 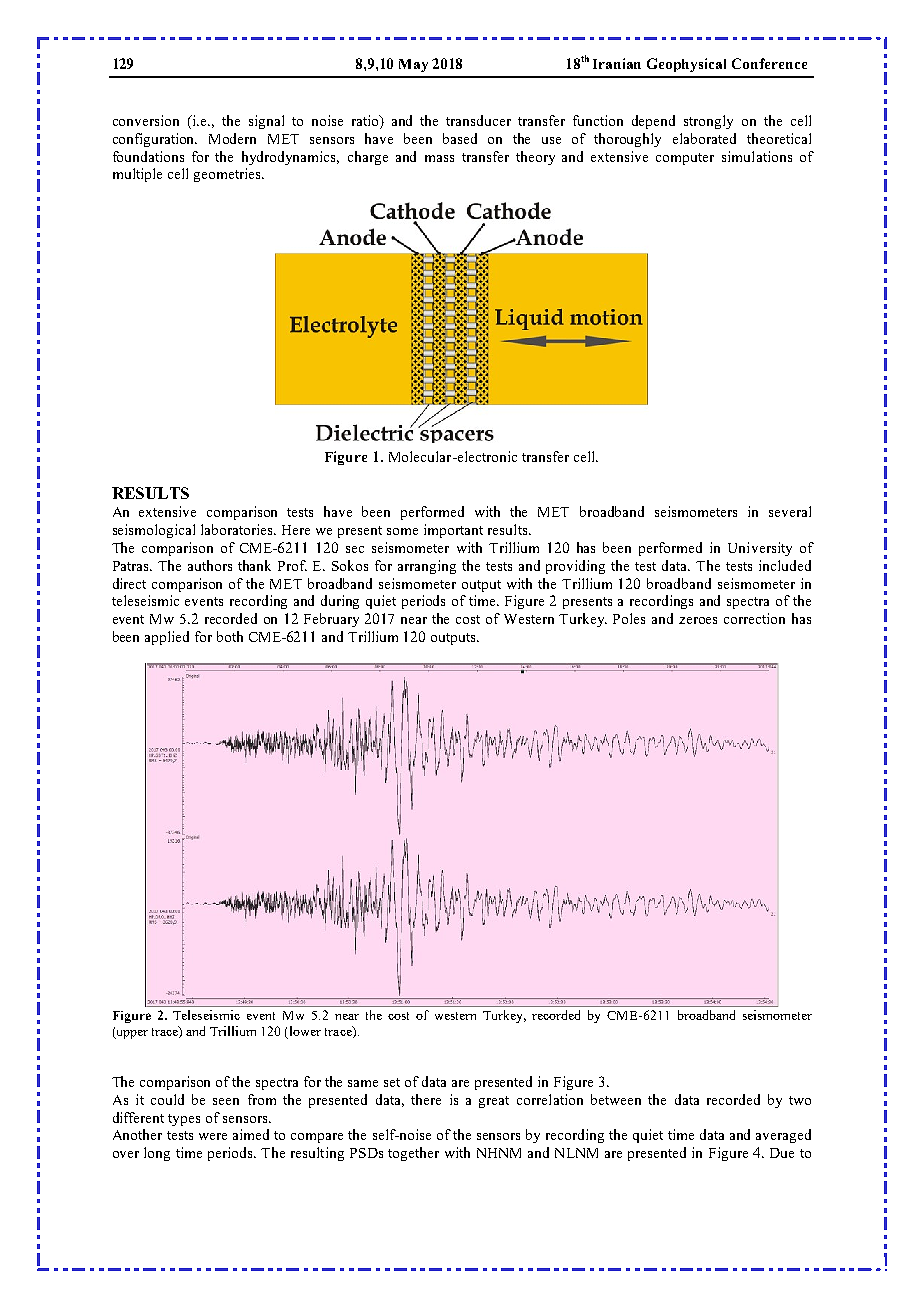 I want to click on zeroes, so click(x=698, y=620).
